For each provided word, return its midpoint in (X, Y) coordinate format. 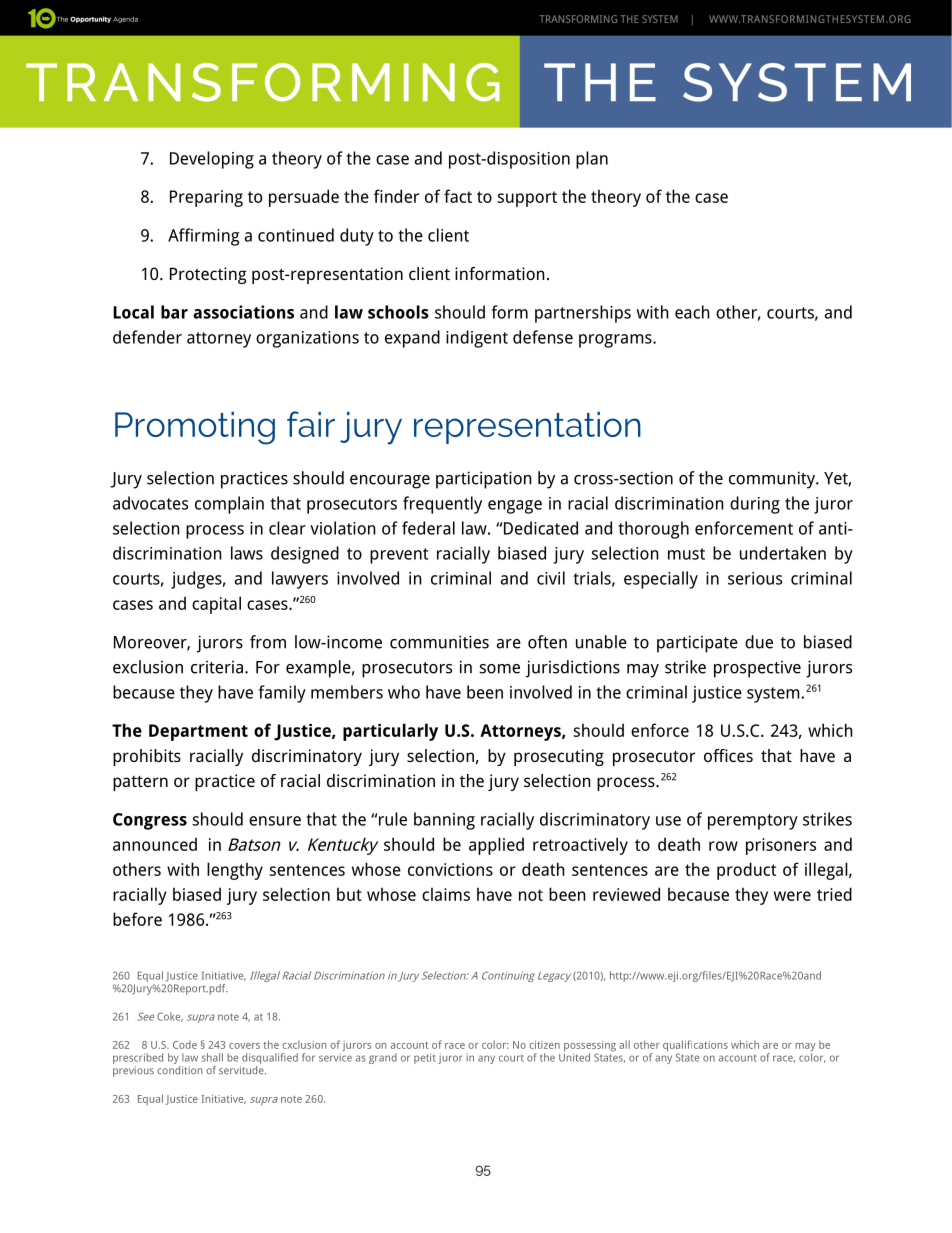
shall (212, 1057)
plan (592, 160)
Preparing (206, 198)
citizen (544, 1045)
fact (458, 196)
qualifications (695, 1047)
